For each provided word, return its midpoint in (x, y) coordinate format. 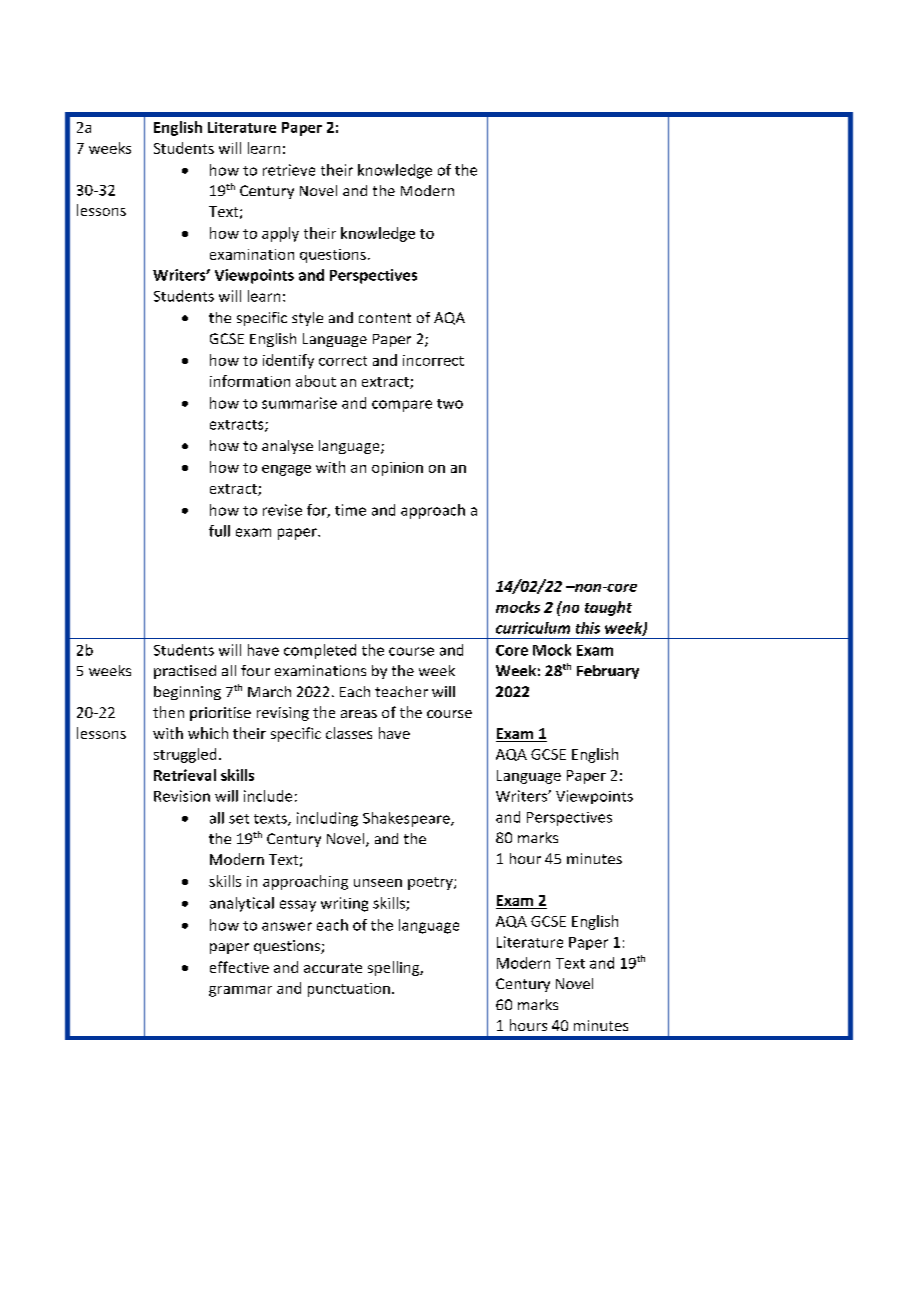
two (450, 404)
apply (280, 234)
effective (239, 967)
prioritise (220, 714)
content (385, 318)
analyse (287, 447)
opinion (397, 469)
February (608, 672)
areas (359, 714)
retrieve (289, 170)
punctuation (349, 990)
